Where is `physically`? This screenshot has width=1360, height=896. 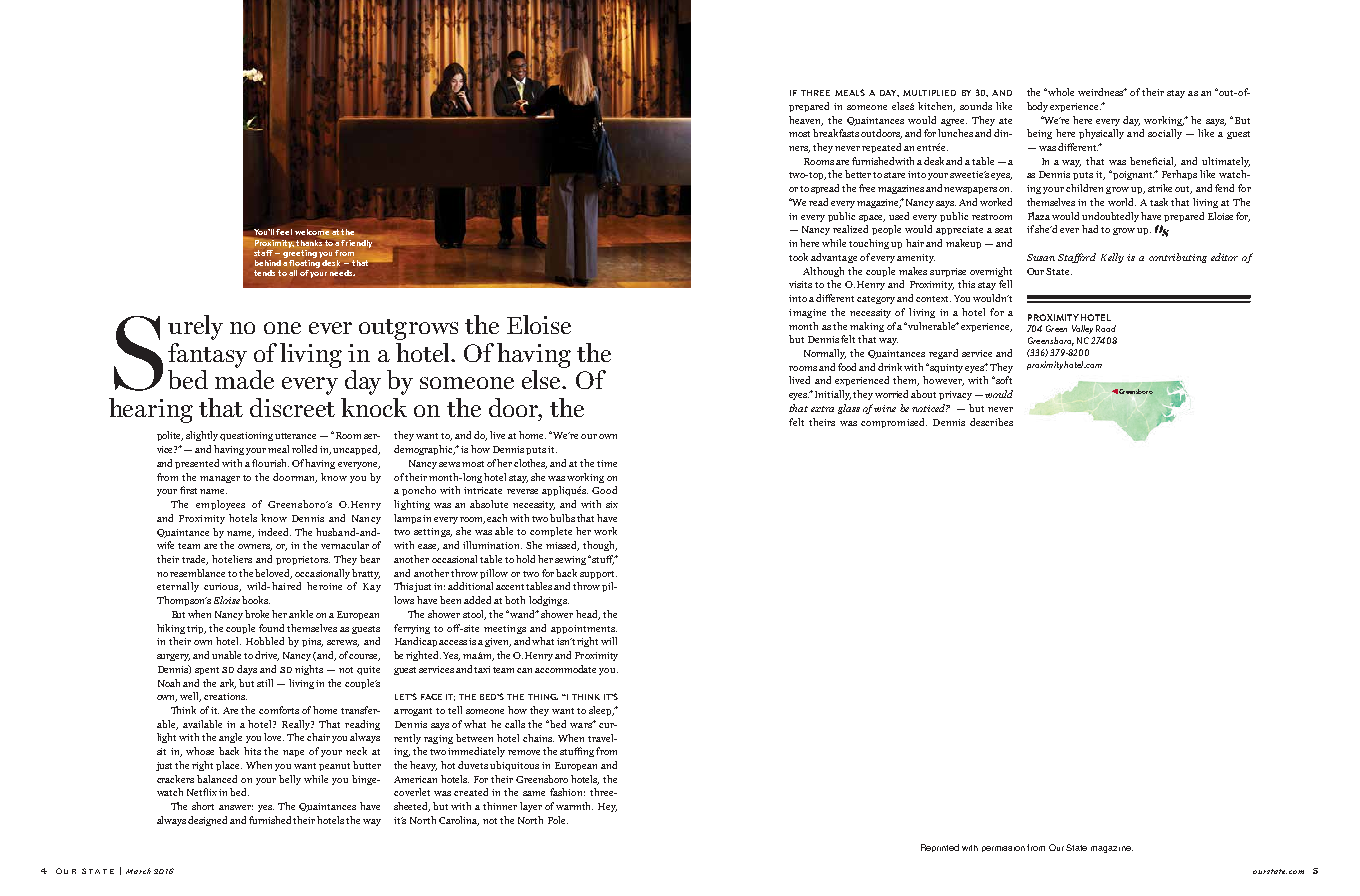 physically is located at coordinates (1101, 134).
